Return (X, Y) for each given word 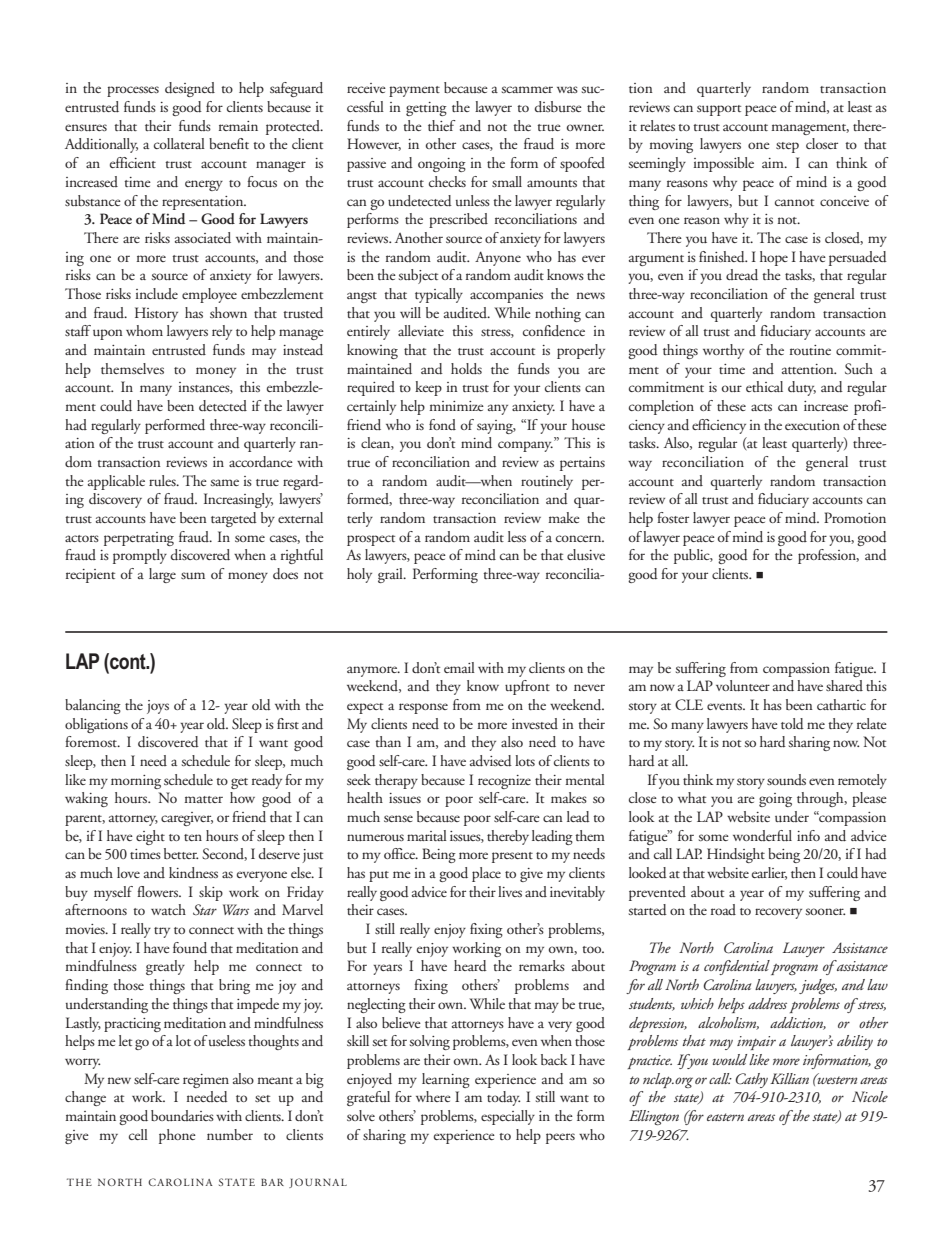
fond (442, 424)
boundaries (182, 1115)
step (787, 147)
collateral (179, 143)
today (503, 1098)
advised (491, 761)
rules (163, 480)
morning (136, 782)
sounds (786, 779)
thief (442, 125)
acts (761, 407)
